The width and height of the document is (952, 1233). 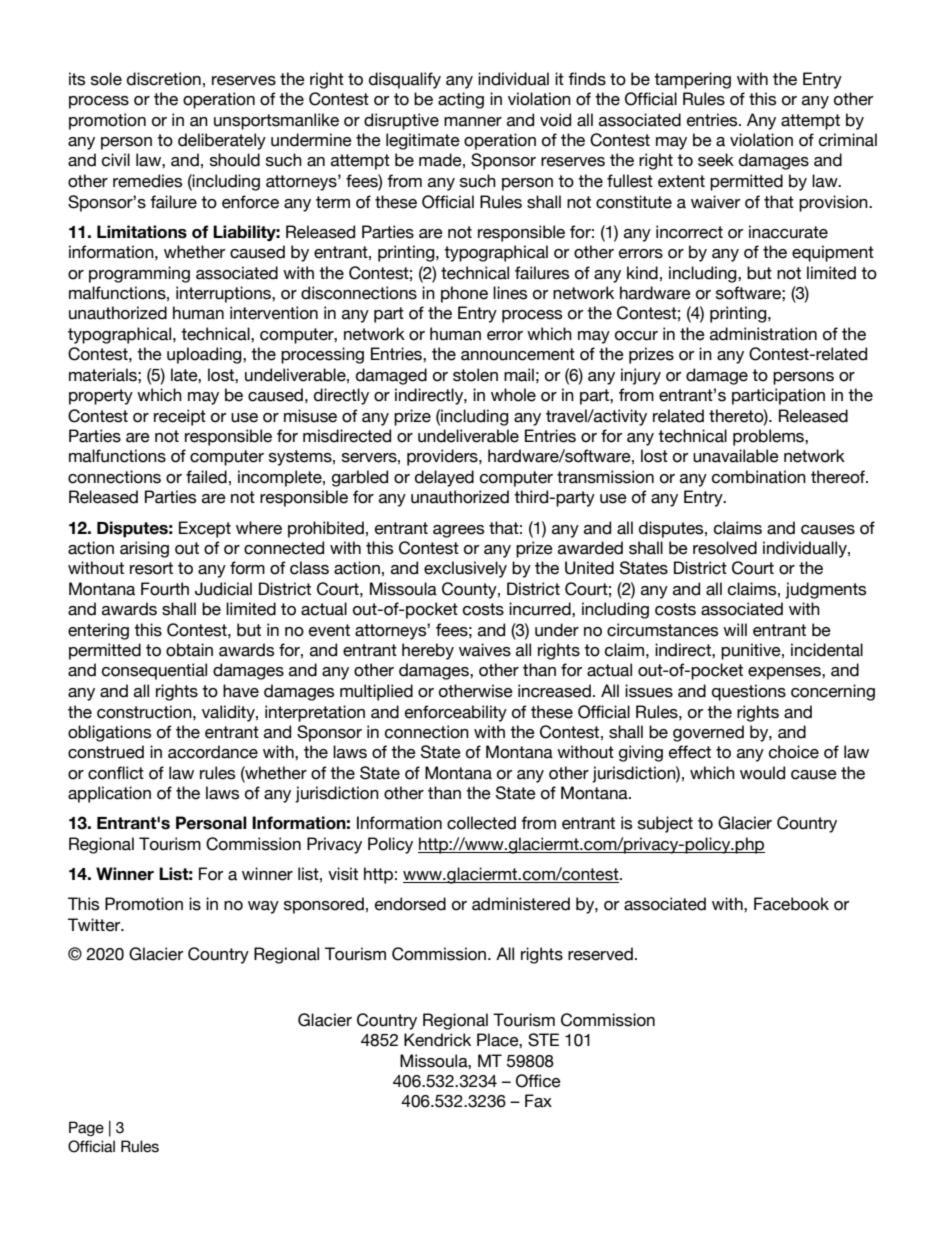 What do you see at coordinates (538, 1101) in the document?
I see `Fax` at bounding box center [538, 1101].
